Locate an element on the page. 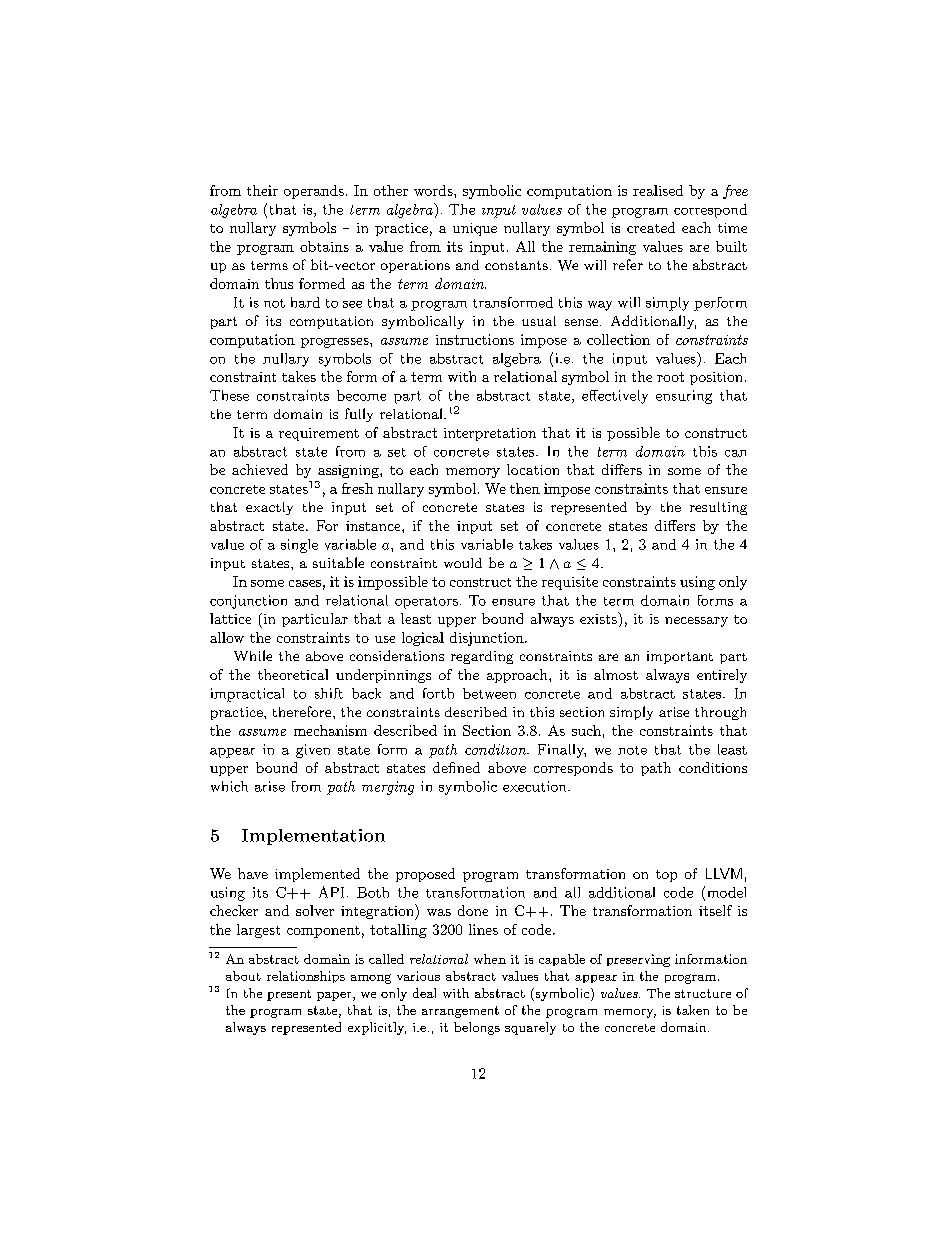 The image size is (952, 1233). unique is located at coordinates (475, 229).
